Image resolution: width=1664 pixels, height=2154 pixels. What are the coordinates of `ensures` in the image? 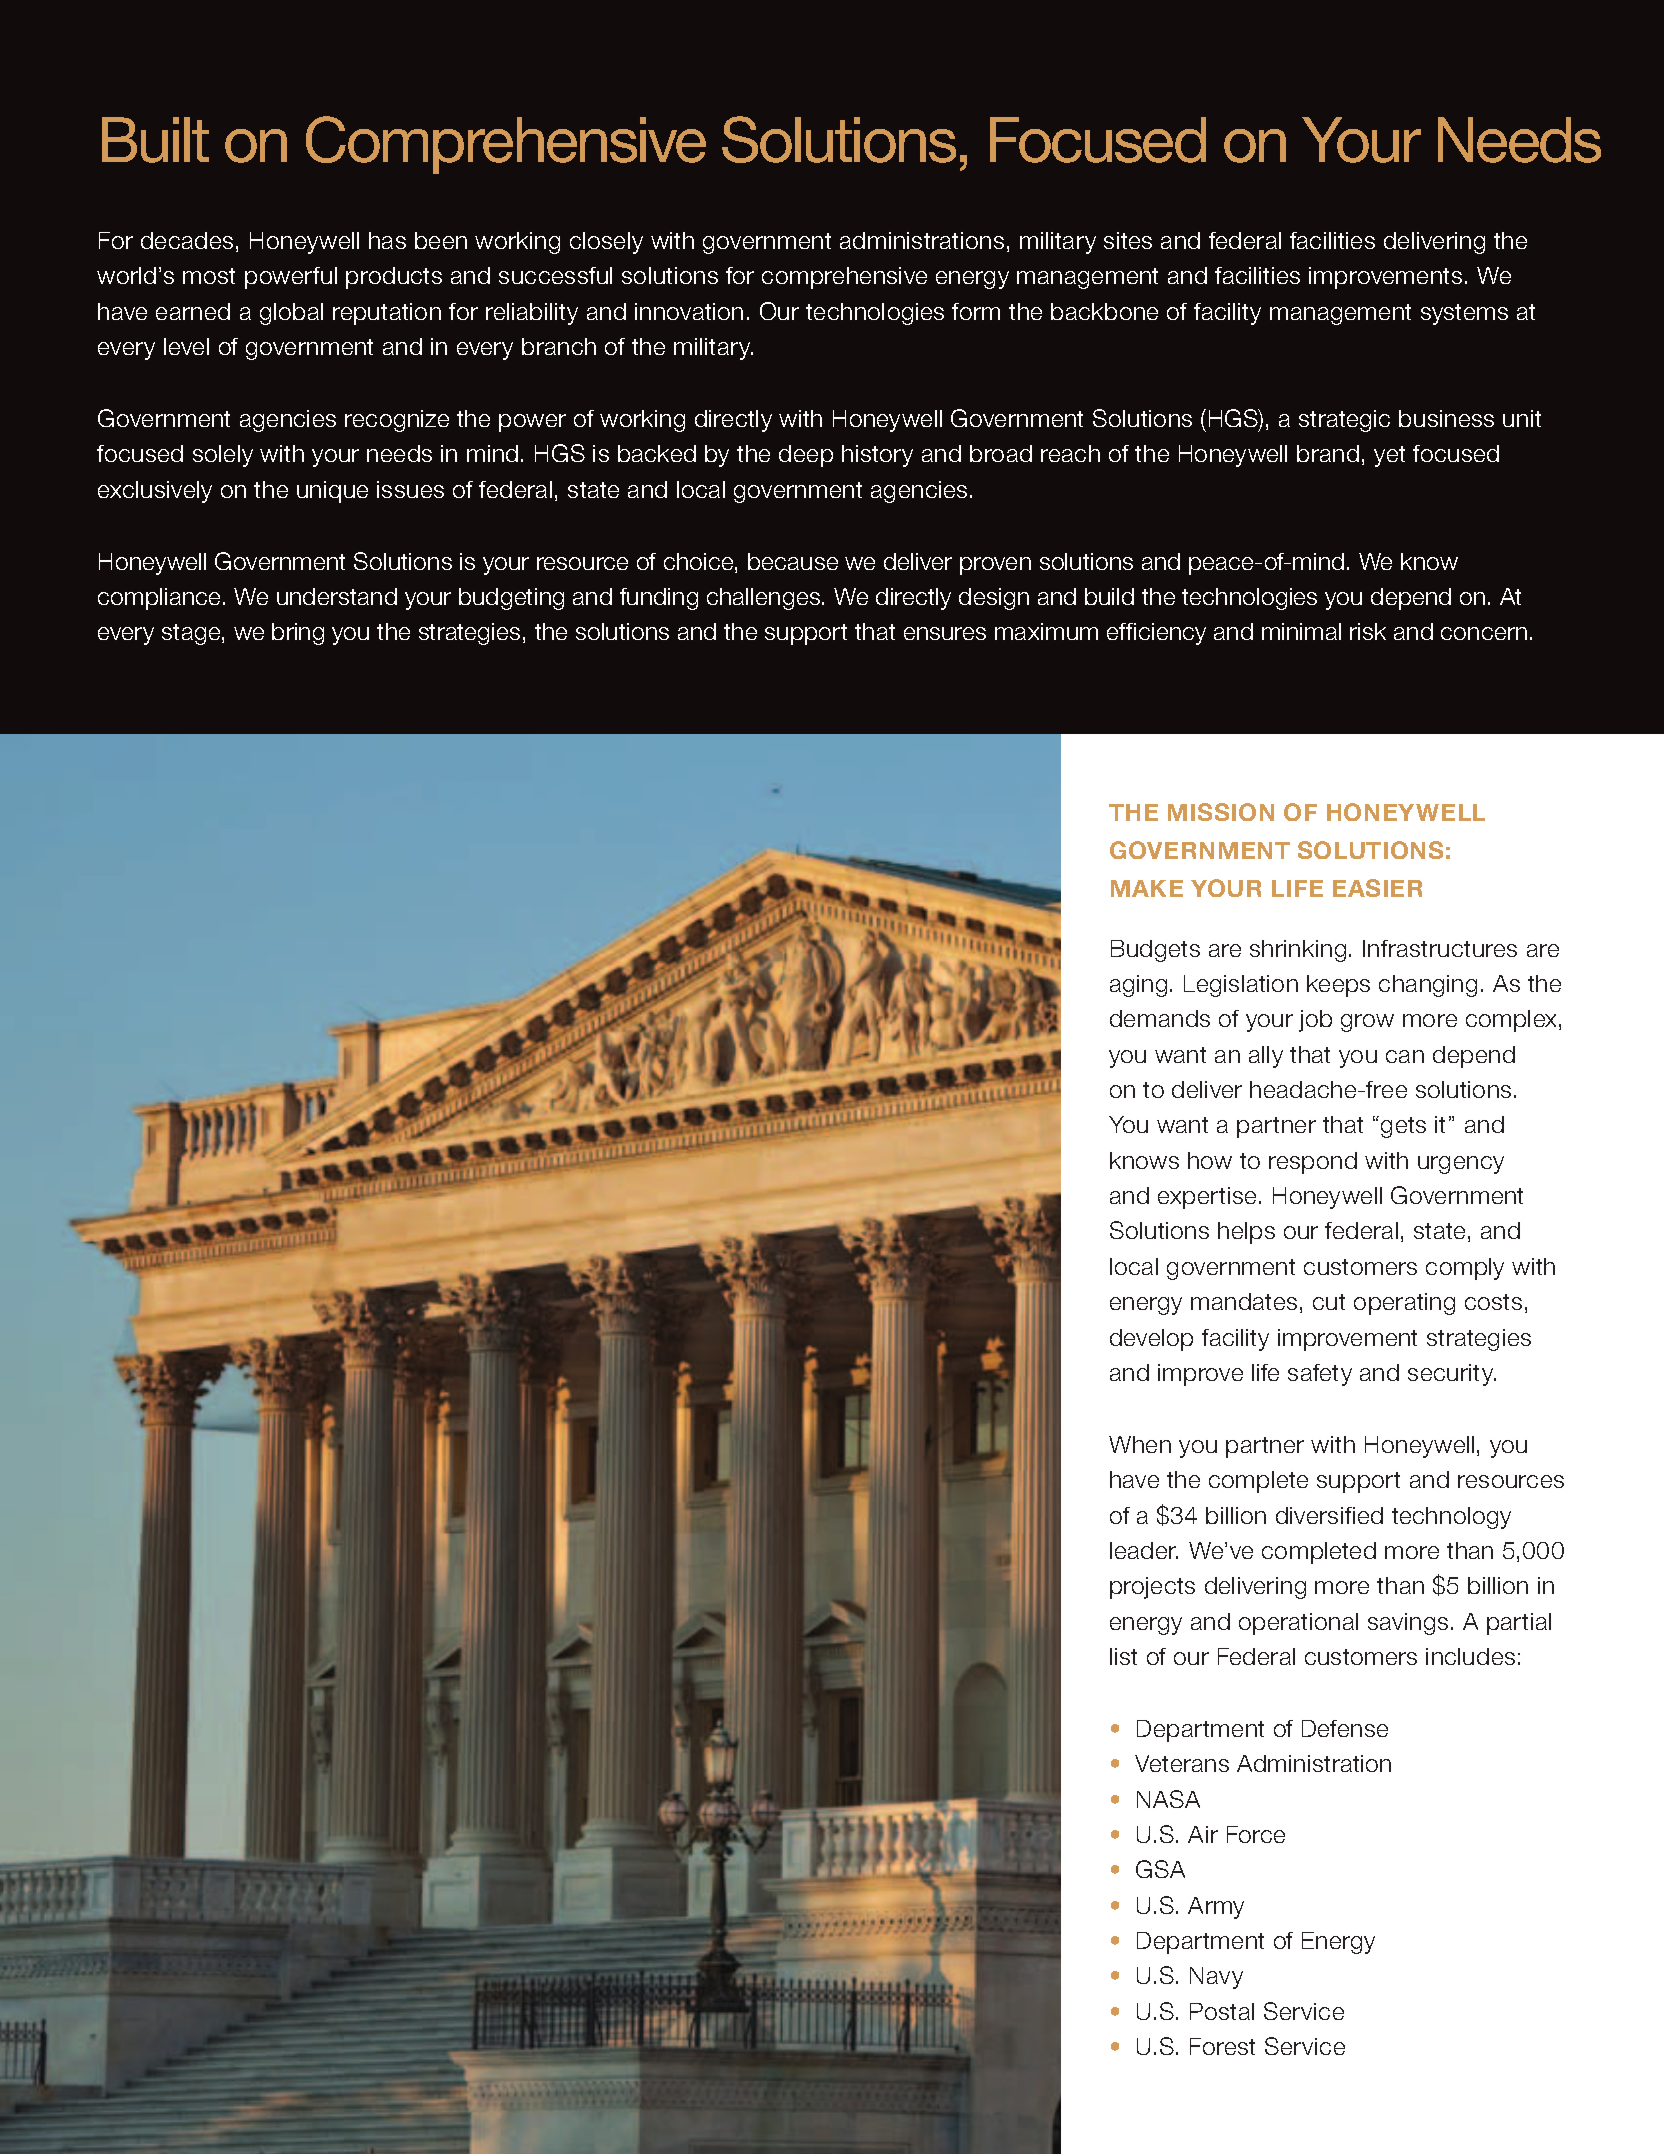 It's located at (945, 633).
